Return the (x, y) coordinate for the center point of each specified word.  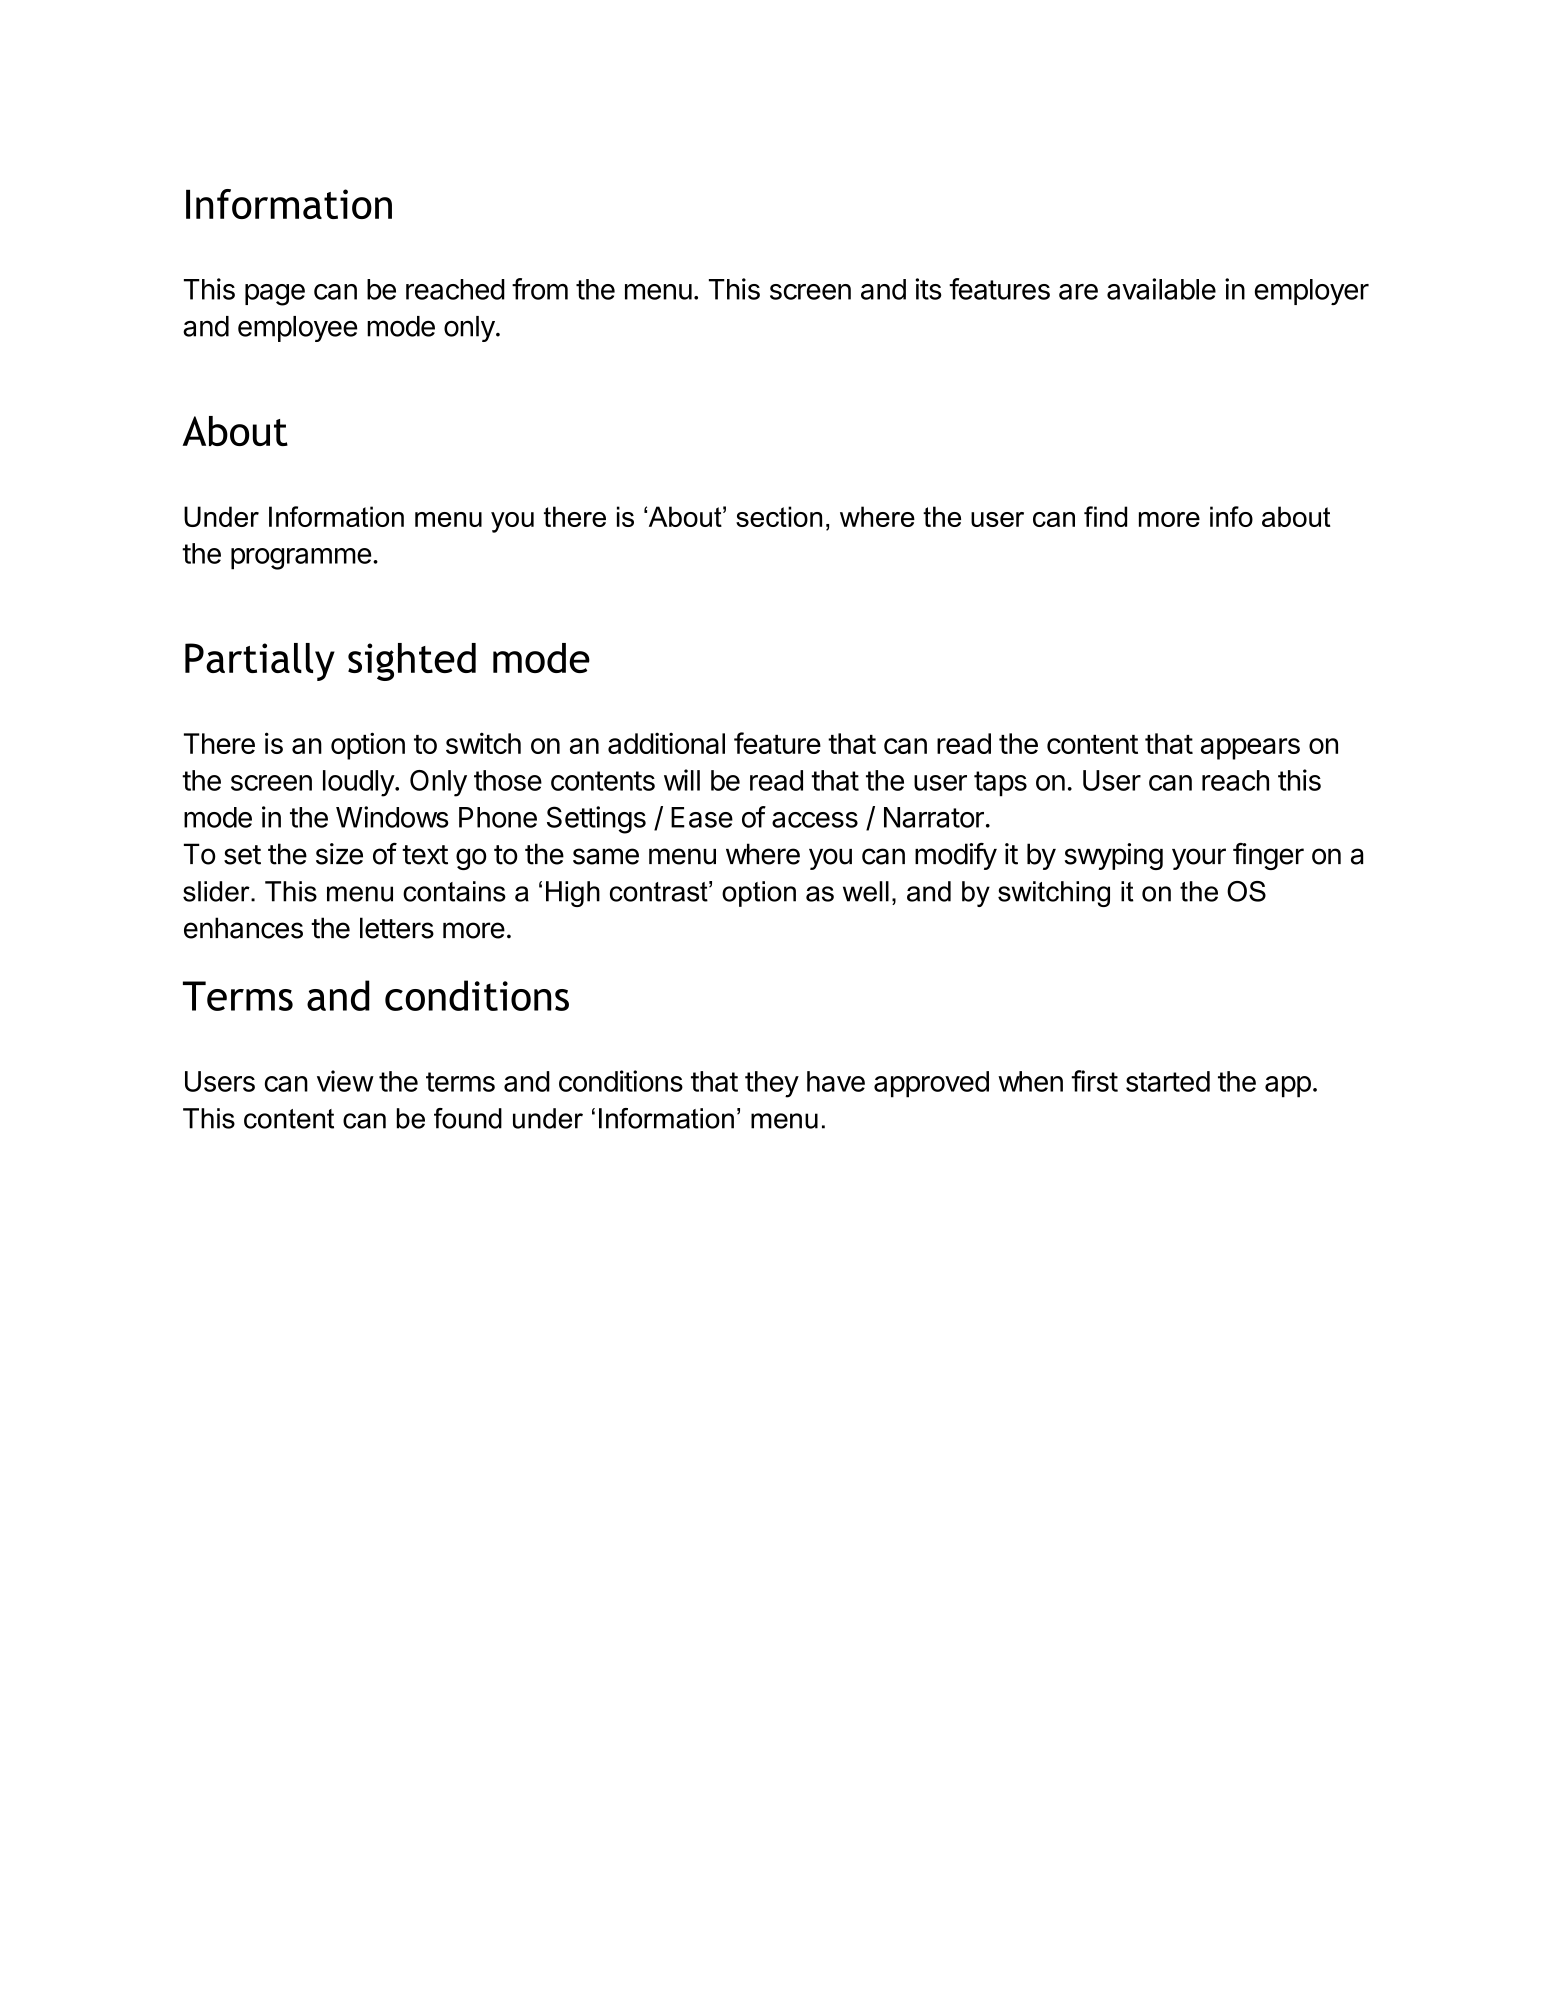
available (1161, 289)
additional (666, 743)
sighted (412, 662)
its (929, 289)
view (345, 1081)
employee (297, 329)
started (1168, 1081)
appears (1250, 749)
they (772, 1084)
